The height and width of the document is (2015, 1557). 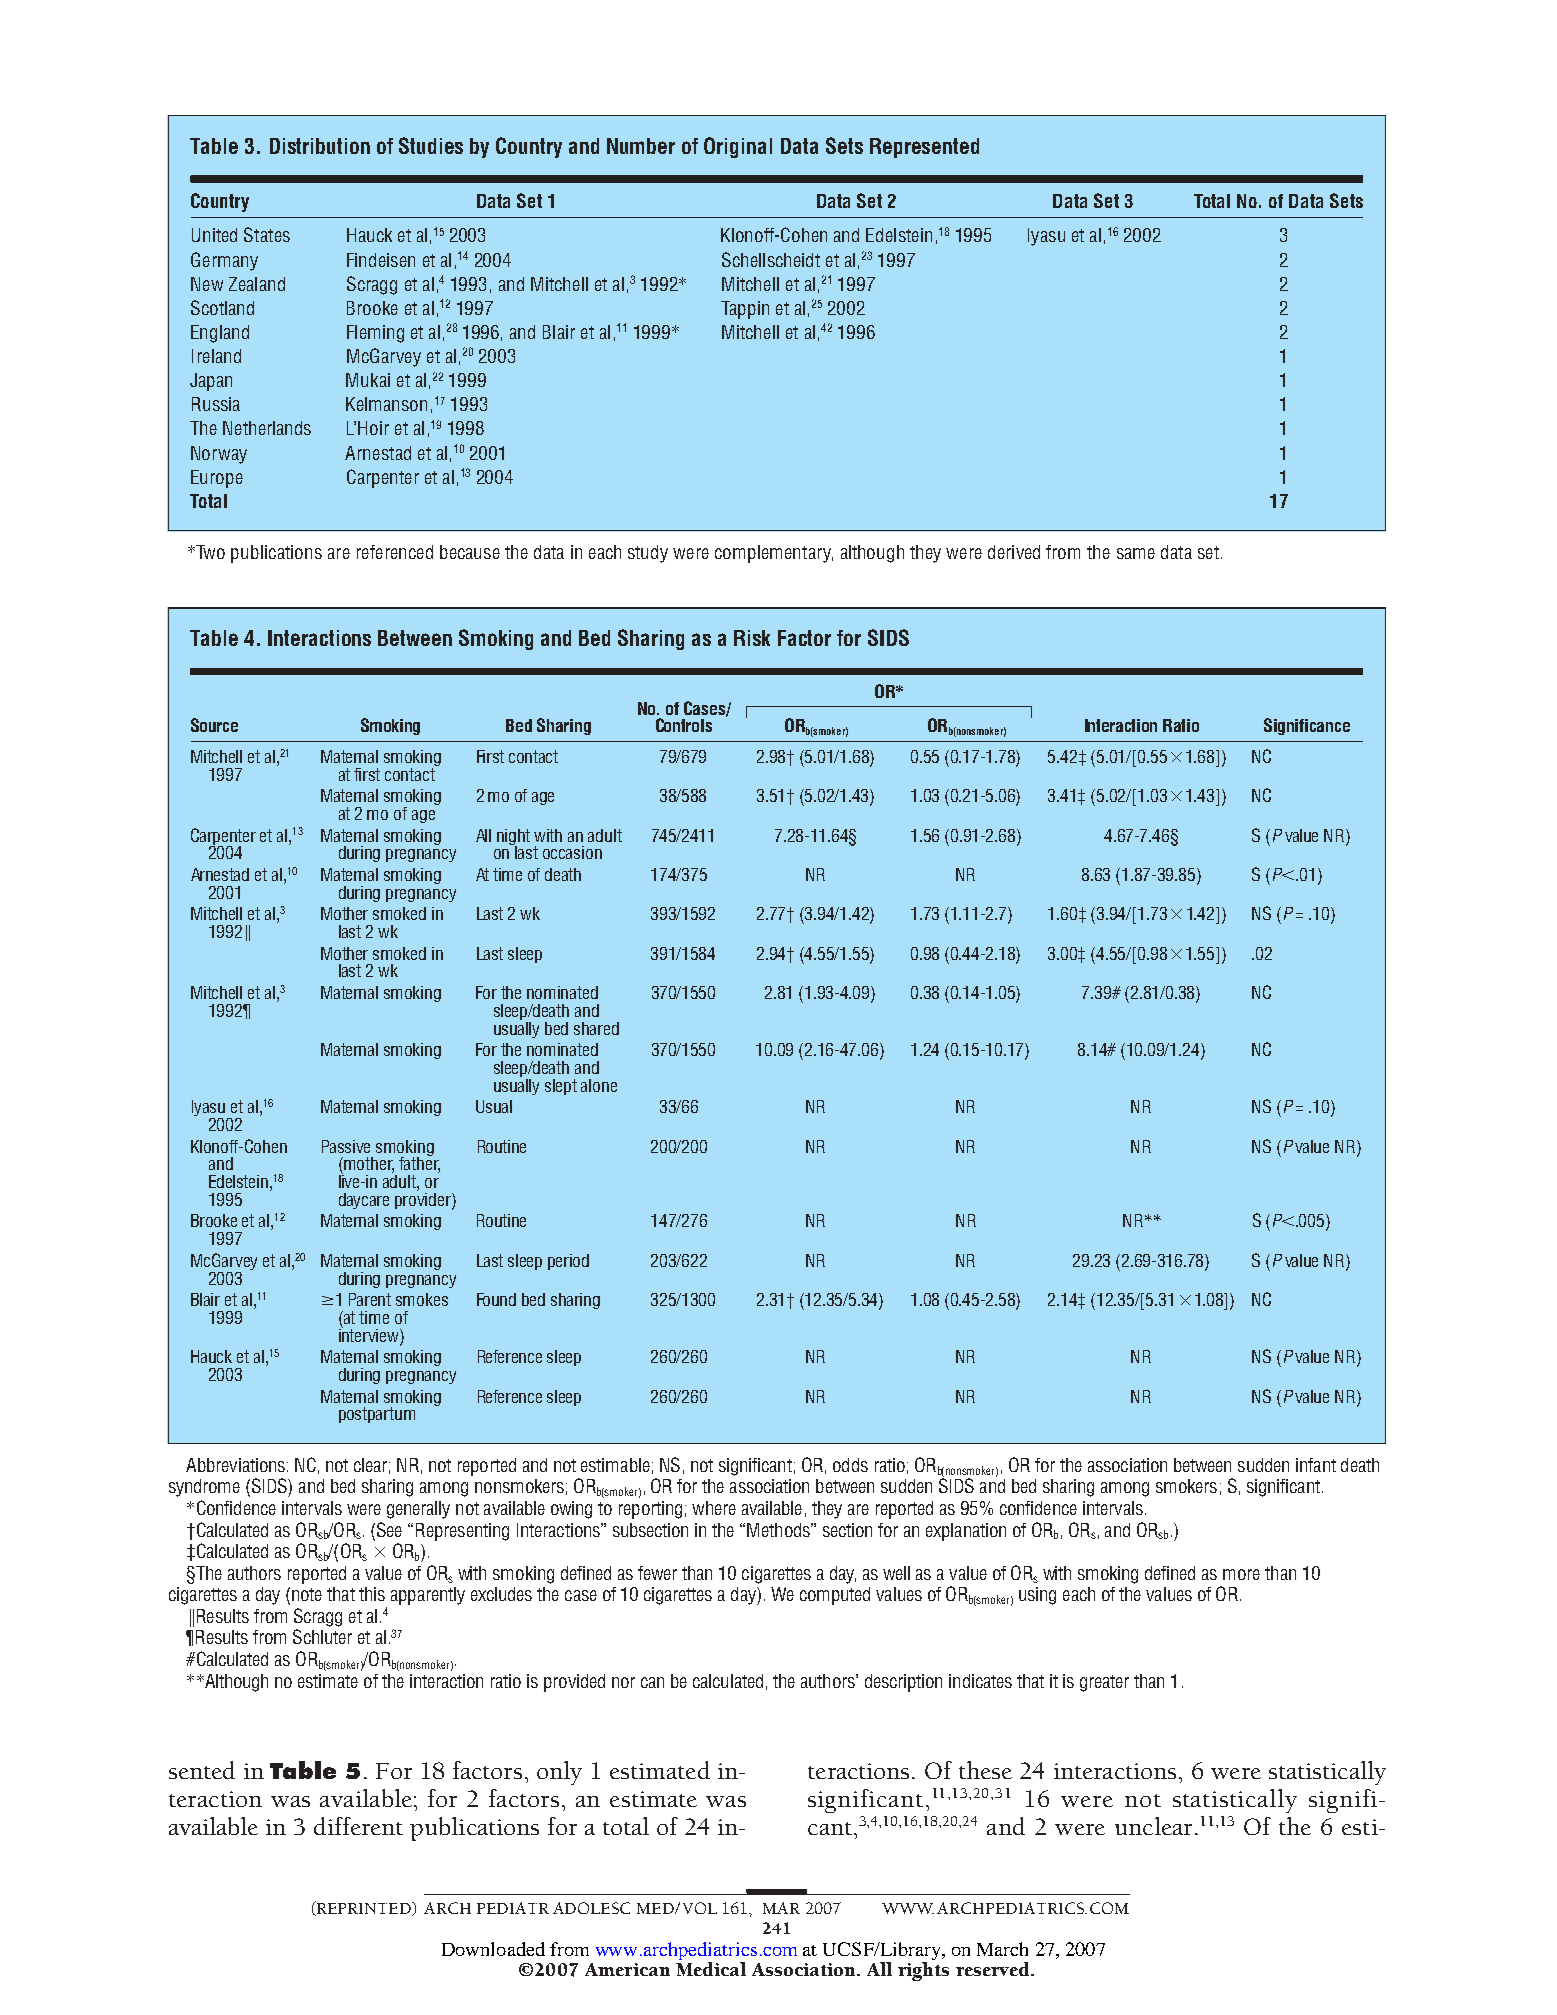 I want to click on Distribution, so click(x=320, y=146).
